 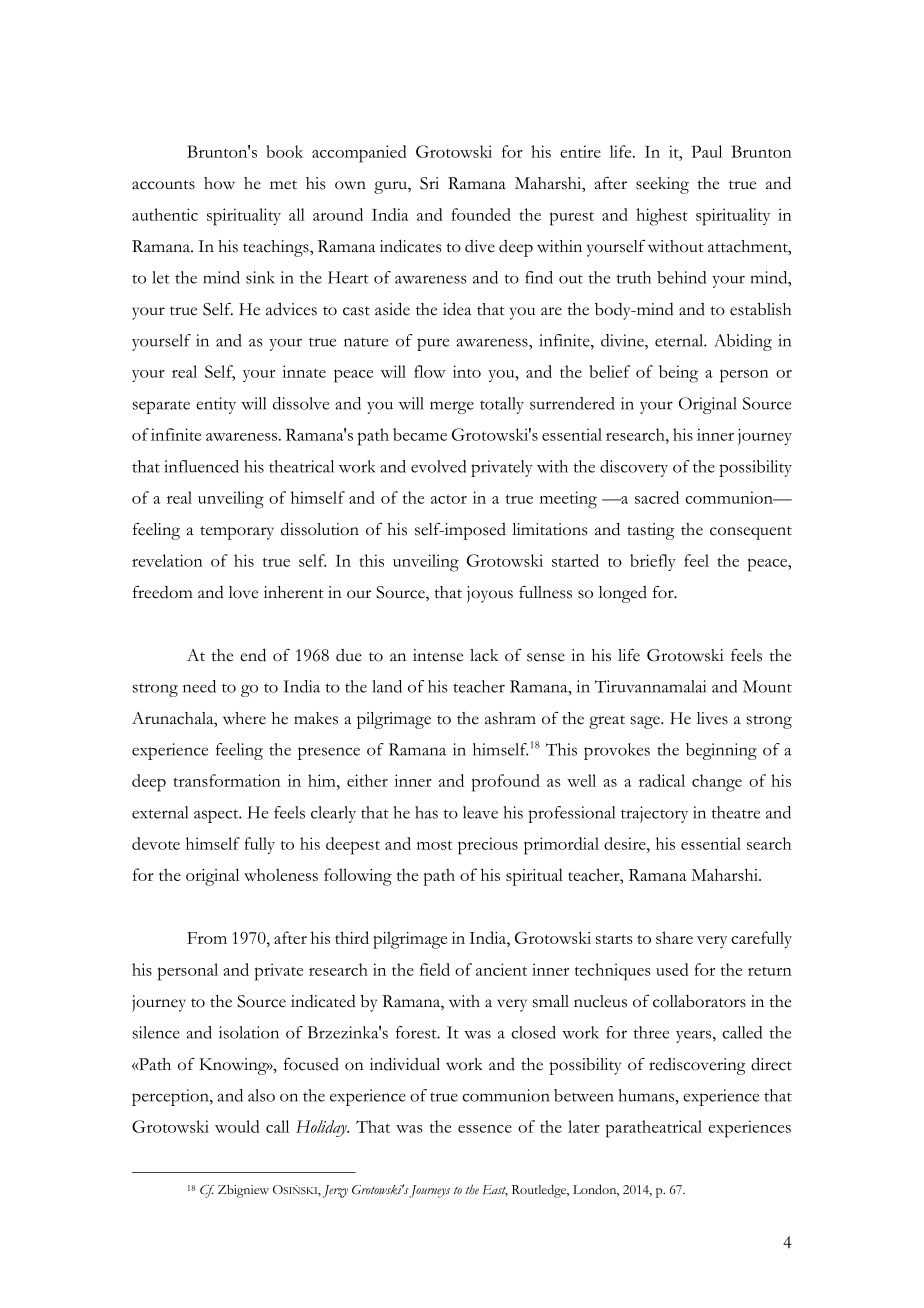 I want to click on seeking, so click(x=662, y=185).
